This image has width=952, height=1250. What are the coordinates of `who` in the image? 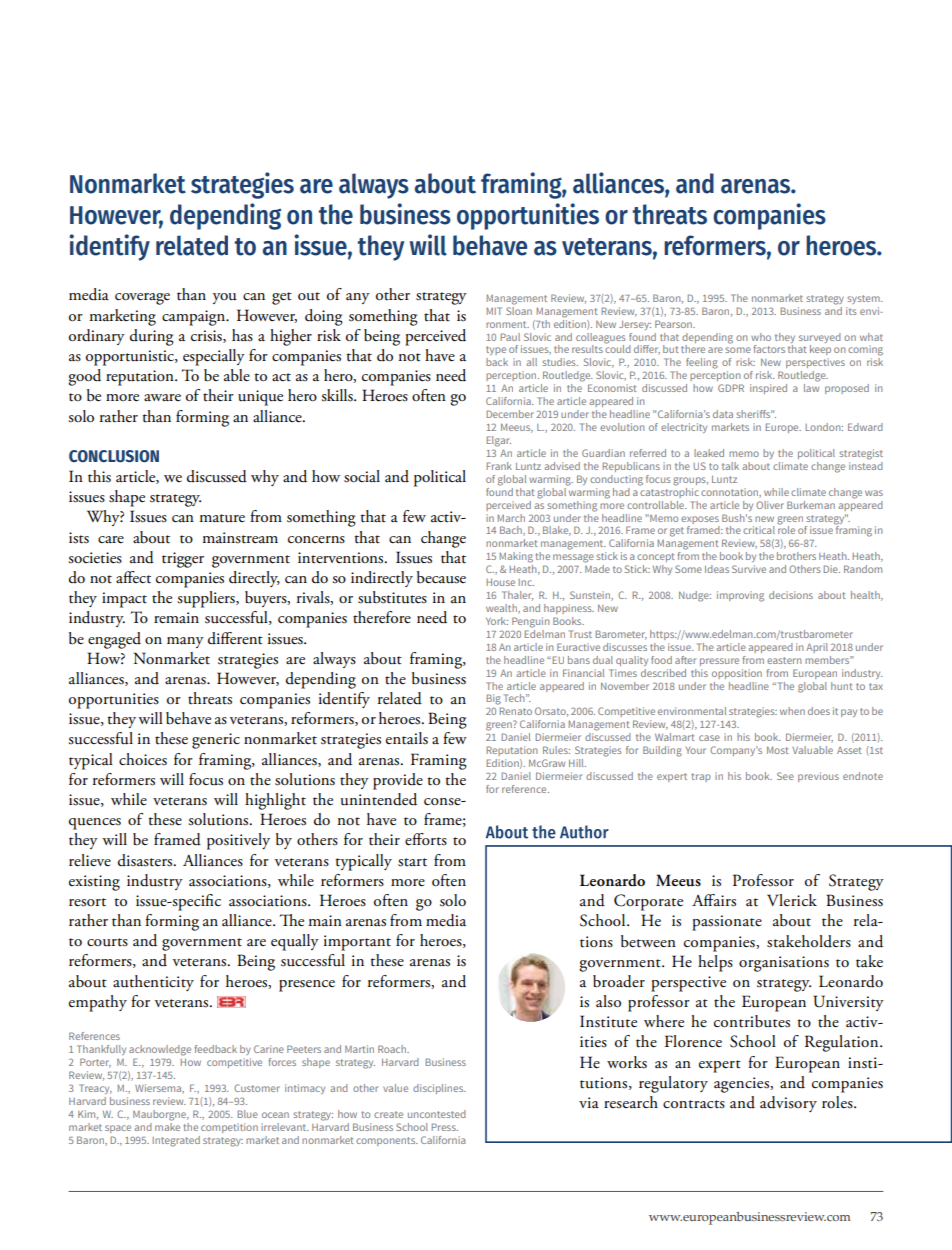 It's located at (761, 337).
